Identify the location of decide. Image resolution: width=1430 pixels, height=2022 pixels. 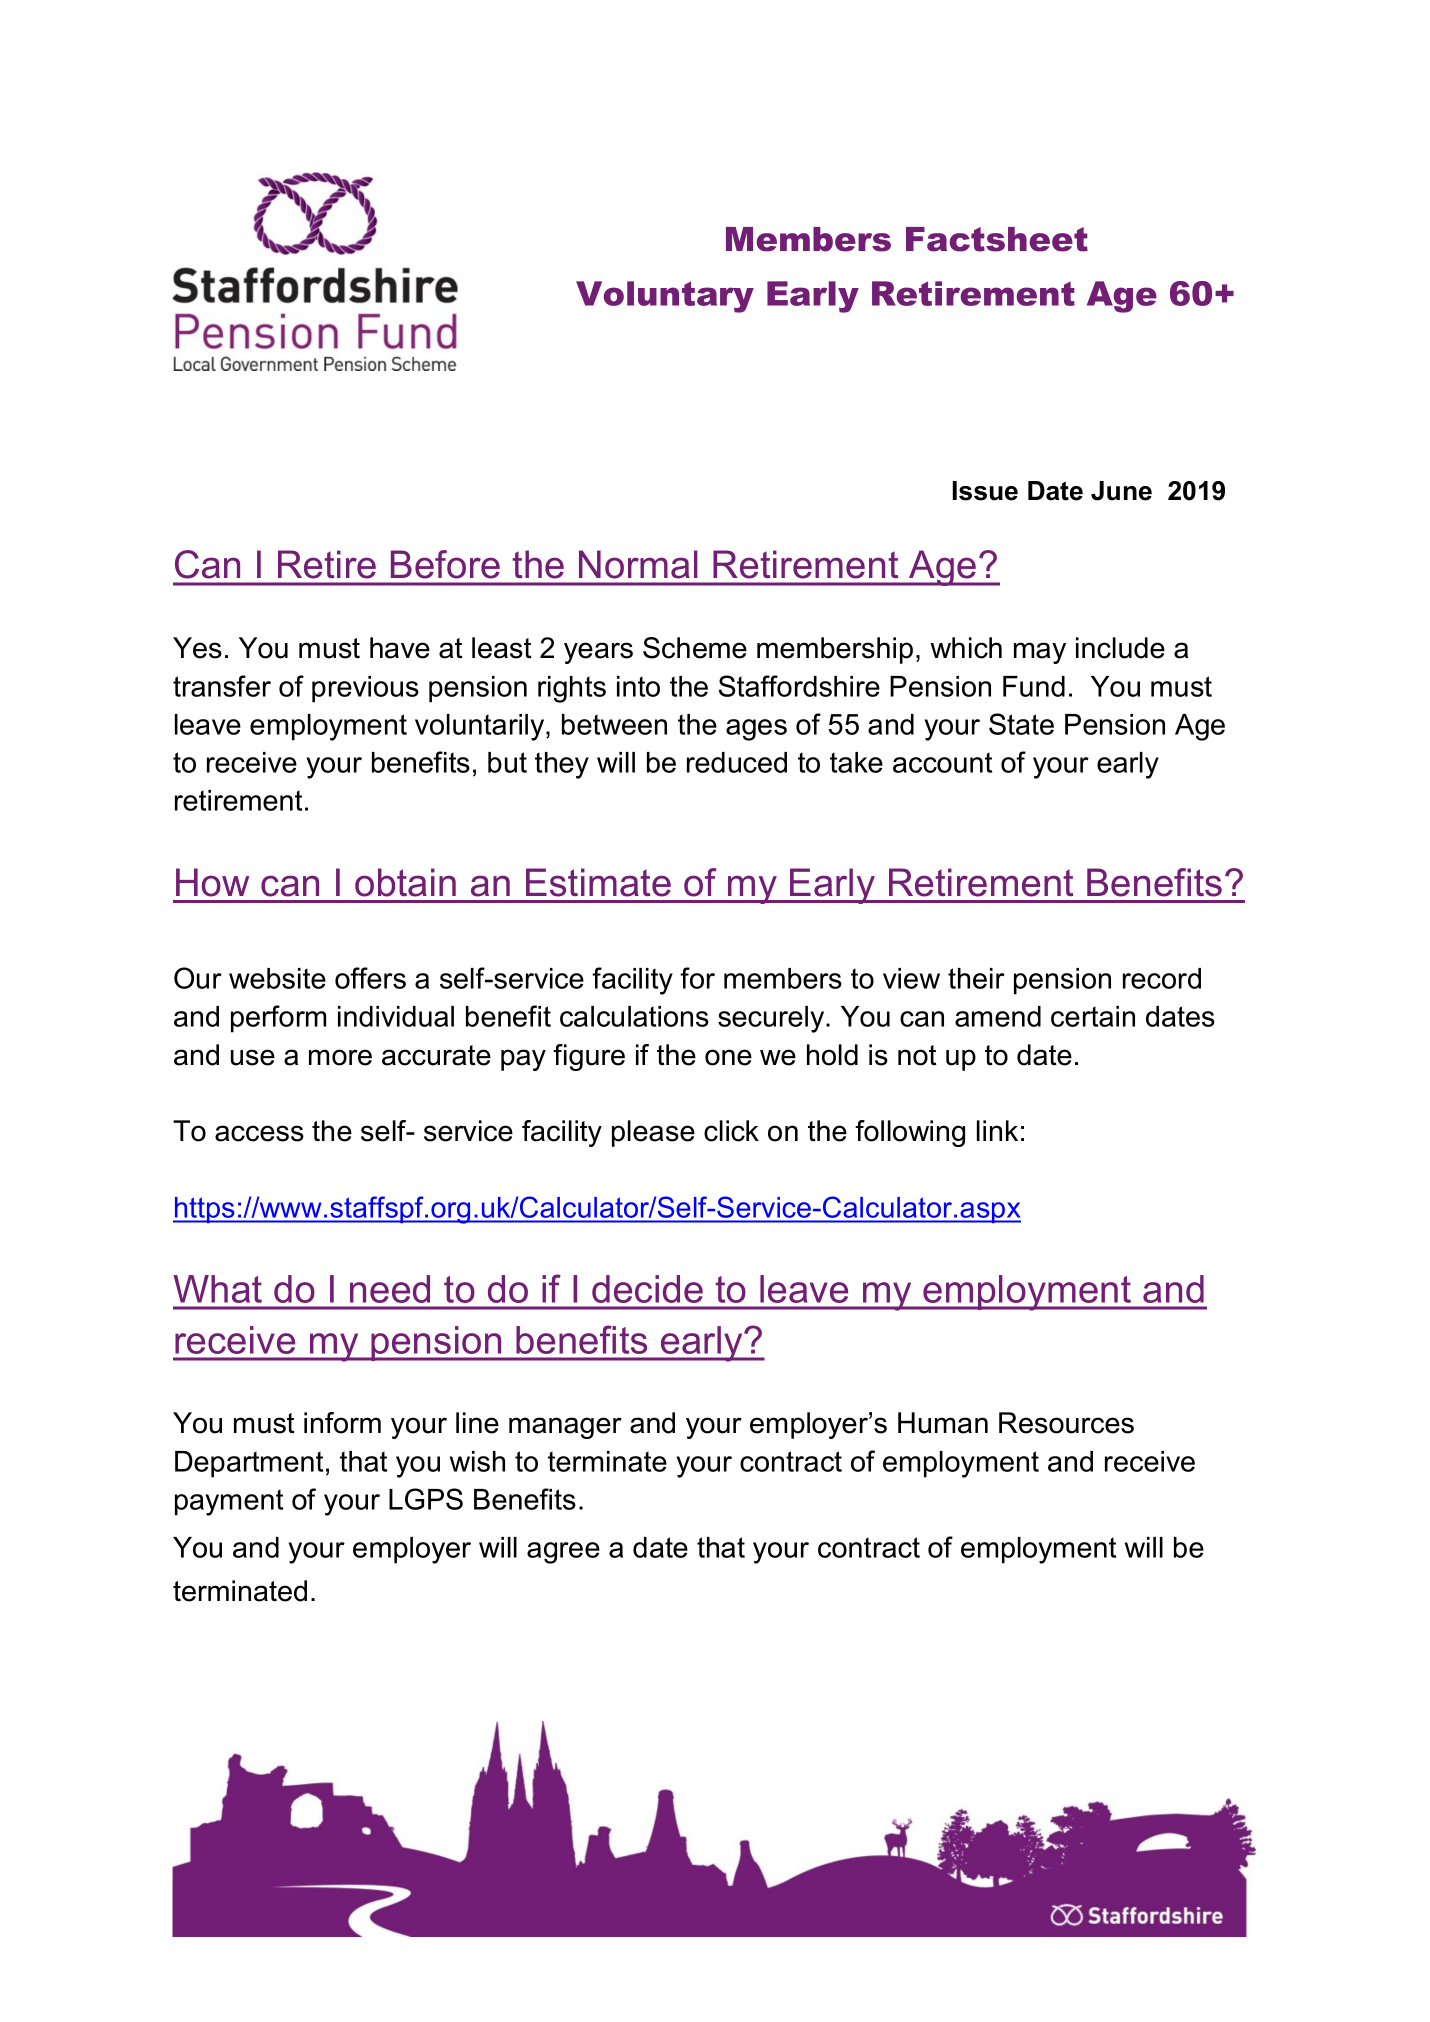
(647, 1289).
